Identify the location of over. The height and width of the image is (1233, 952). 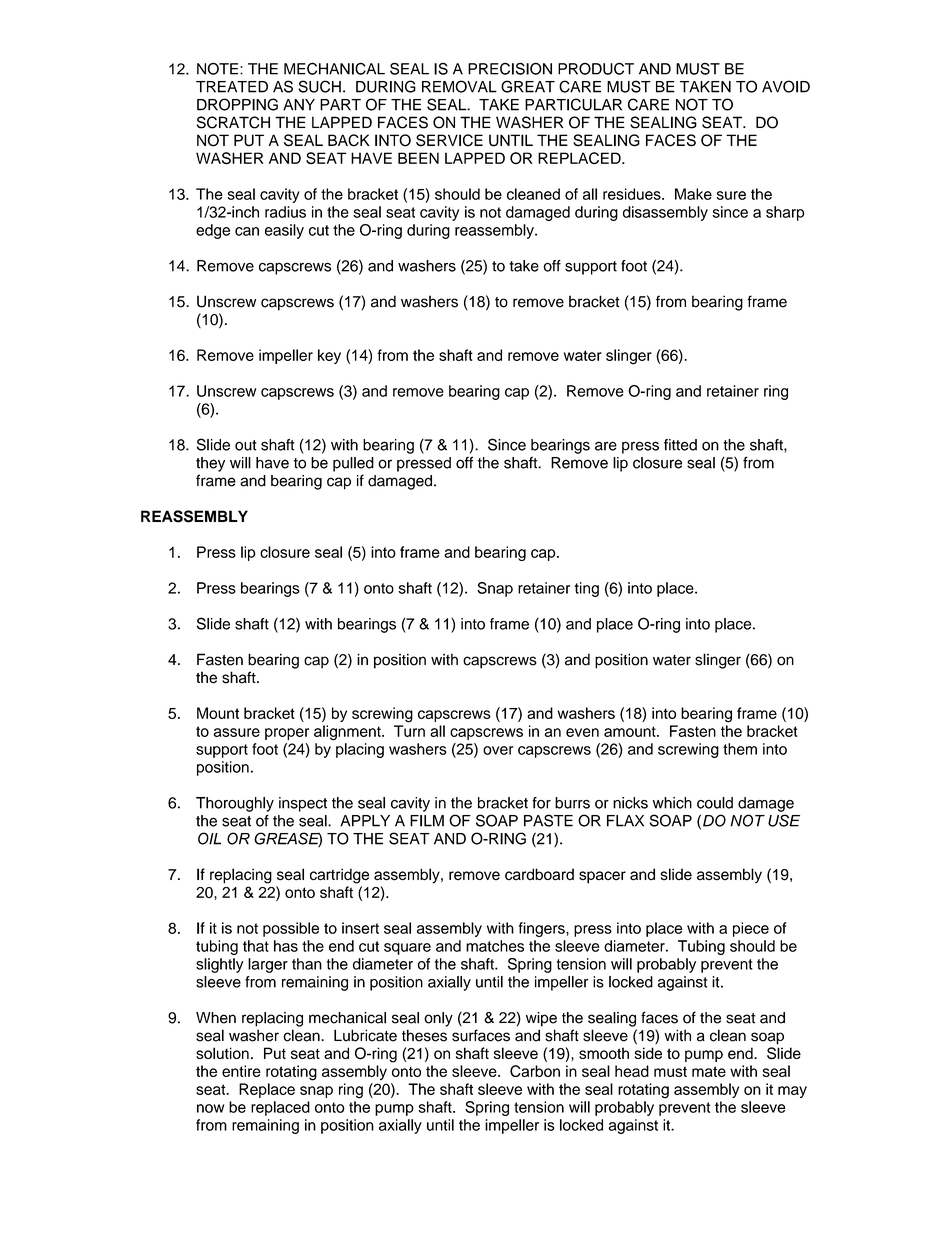
(498, 750).
